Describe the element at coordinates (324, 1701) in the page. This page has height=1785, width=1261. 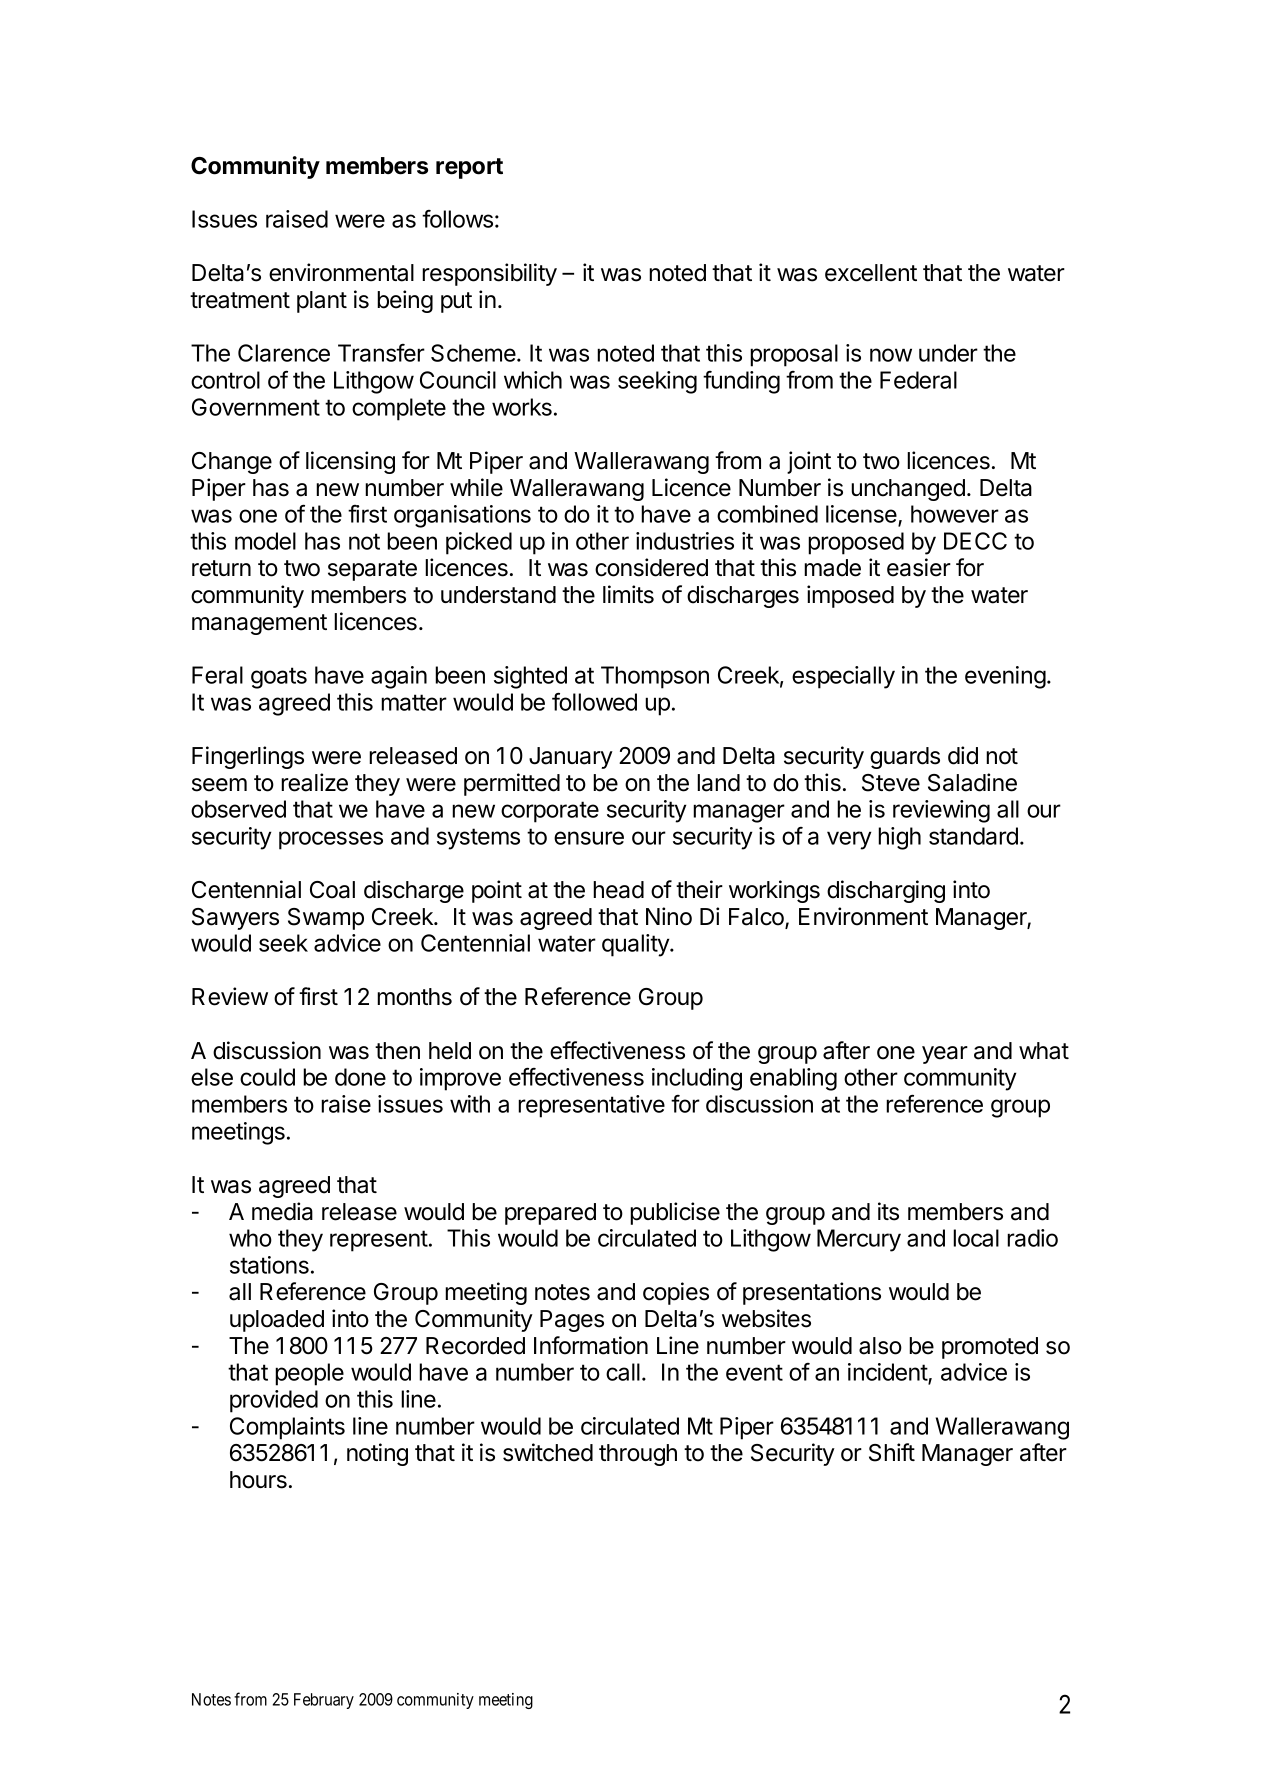
I see `February` at that location.
